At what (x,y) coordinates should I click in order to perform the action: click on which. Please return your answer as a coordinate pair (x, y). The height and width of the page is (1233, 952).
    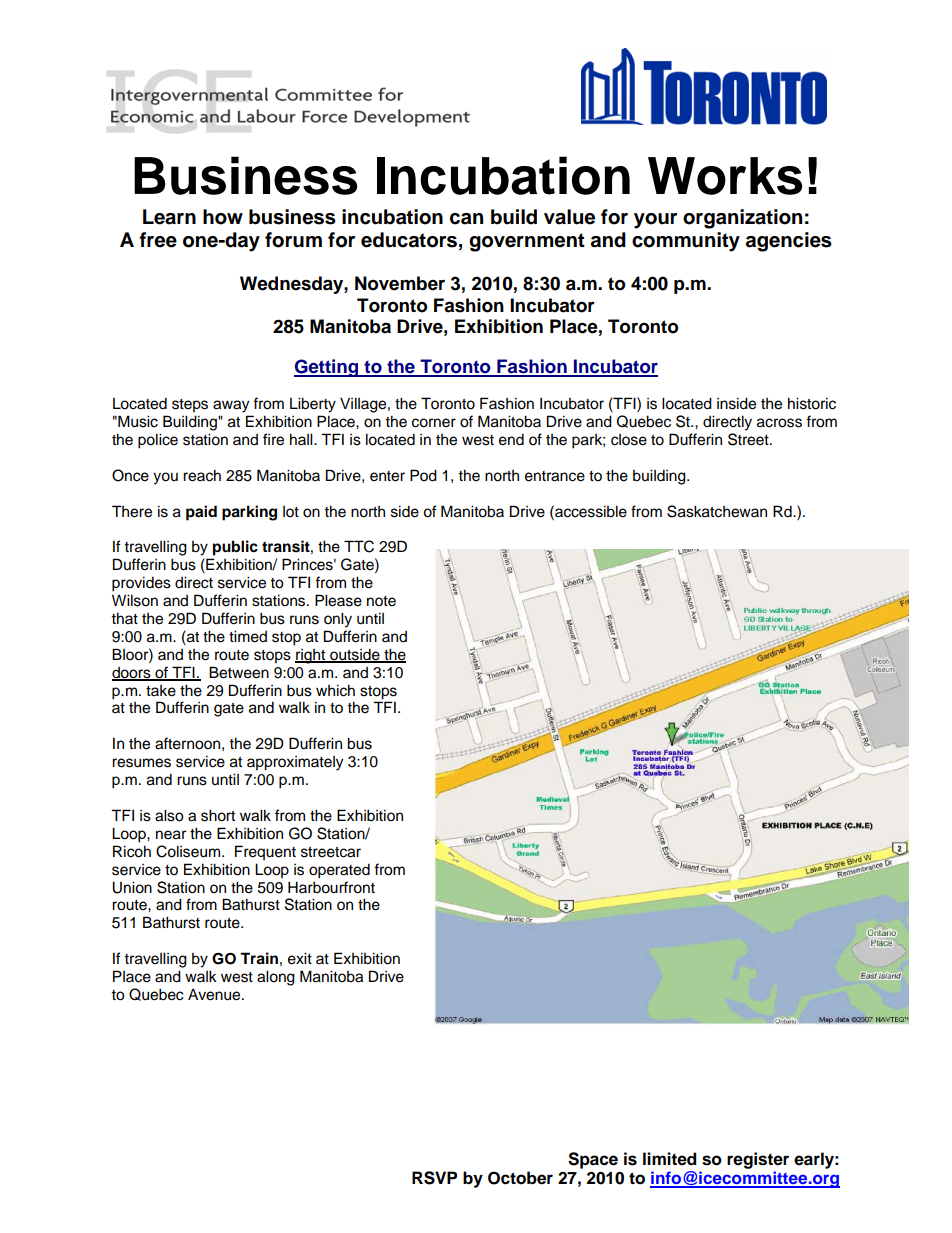
    Looking at the image, I should click on (335, 690).
